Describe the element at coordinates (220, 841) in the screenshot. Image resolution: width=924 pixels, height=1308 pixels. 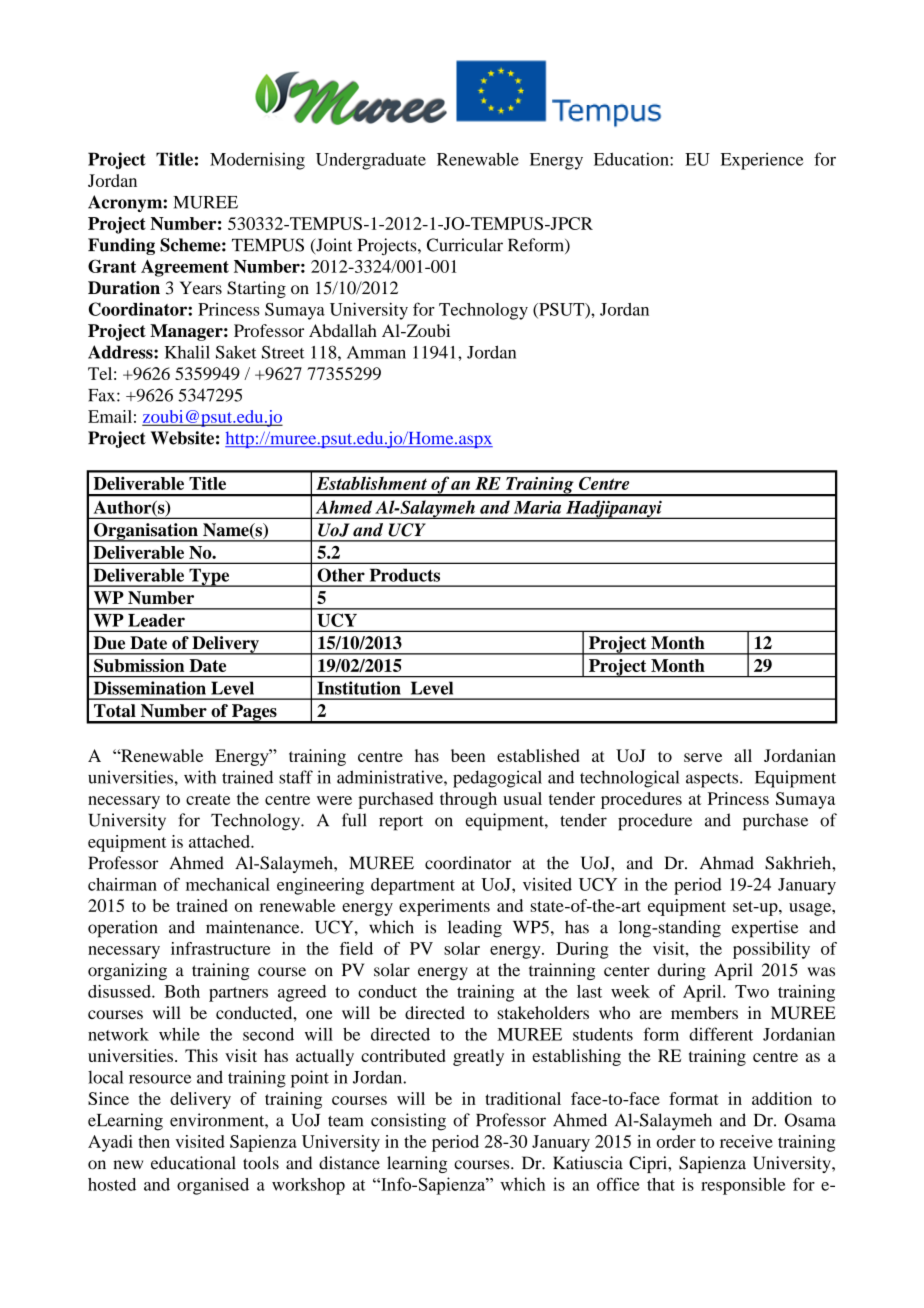
I see `attached` at that location.
